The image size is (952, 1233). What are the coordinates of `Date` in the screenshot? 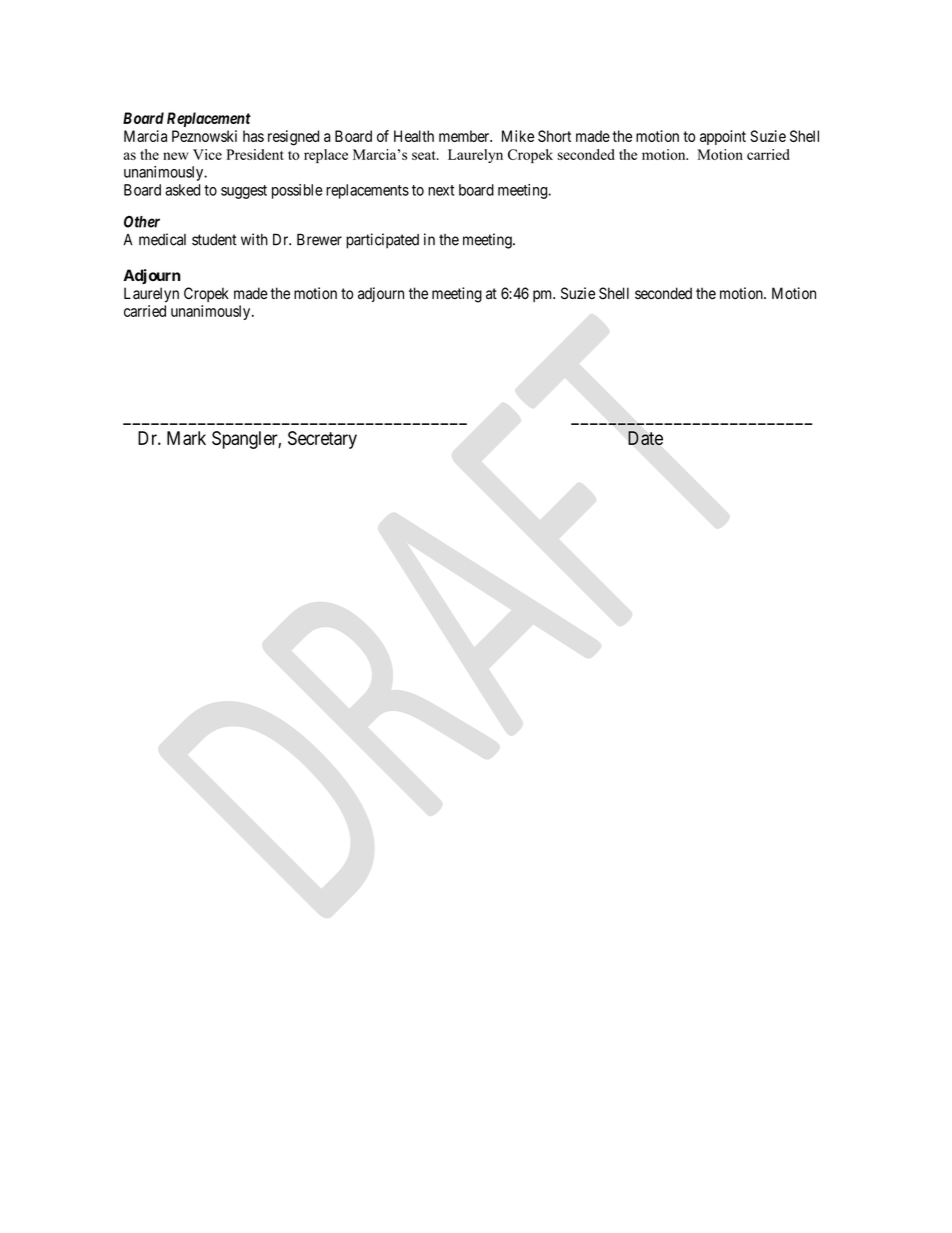 It's located at (645, 438).
